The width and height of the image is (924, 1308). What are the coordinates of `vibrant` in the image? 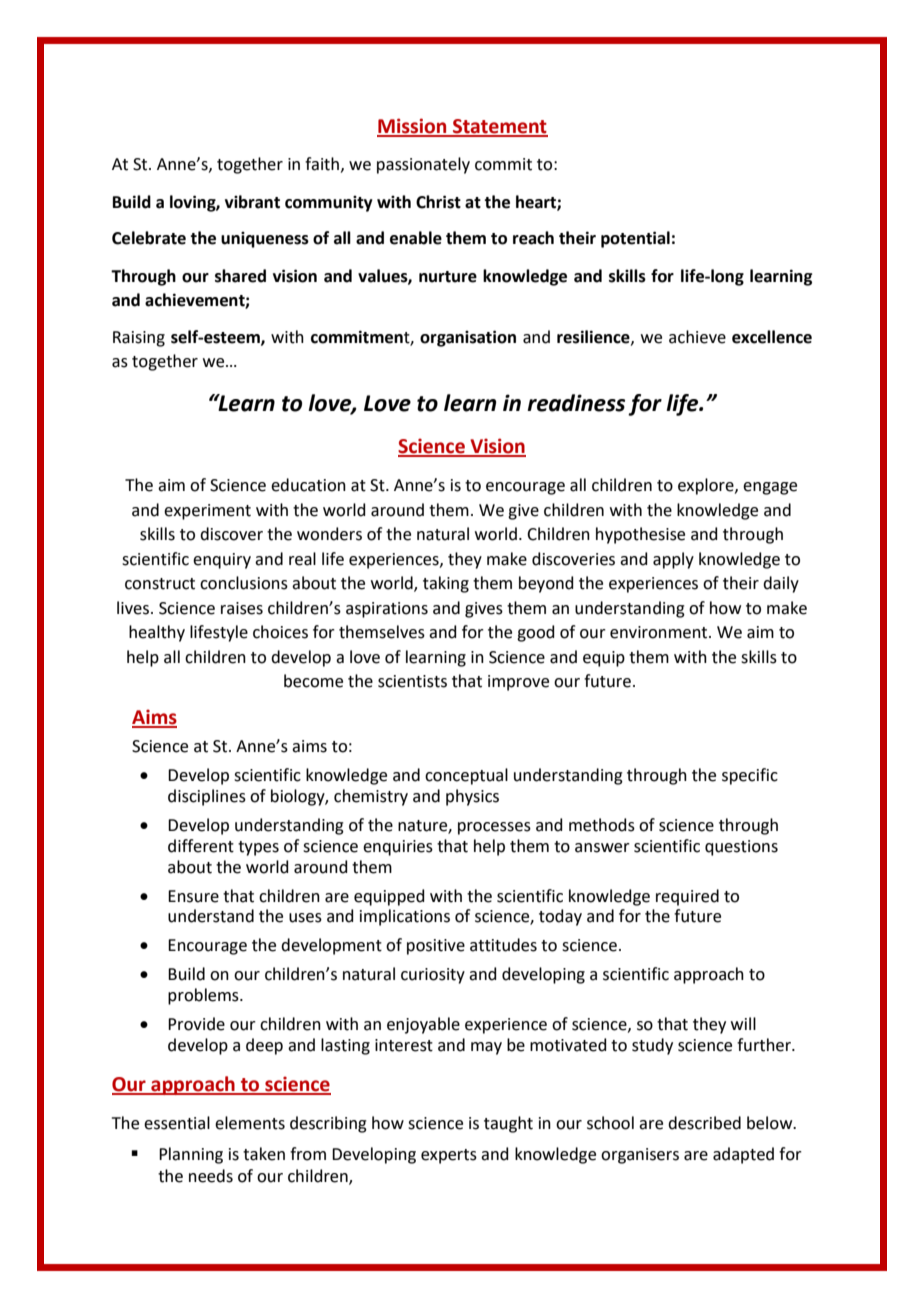 It's located at (252, 202).
